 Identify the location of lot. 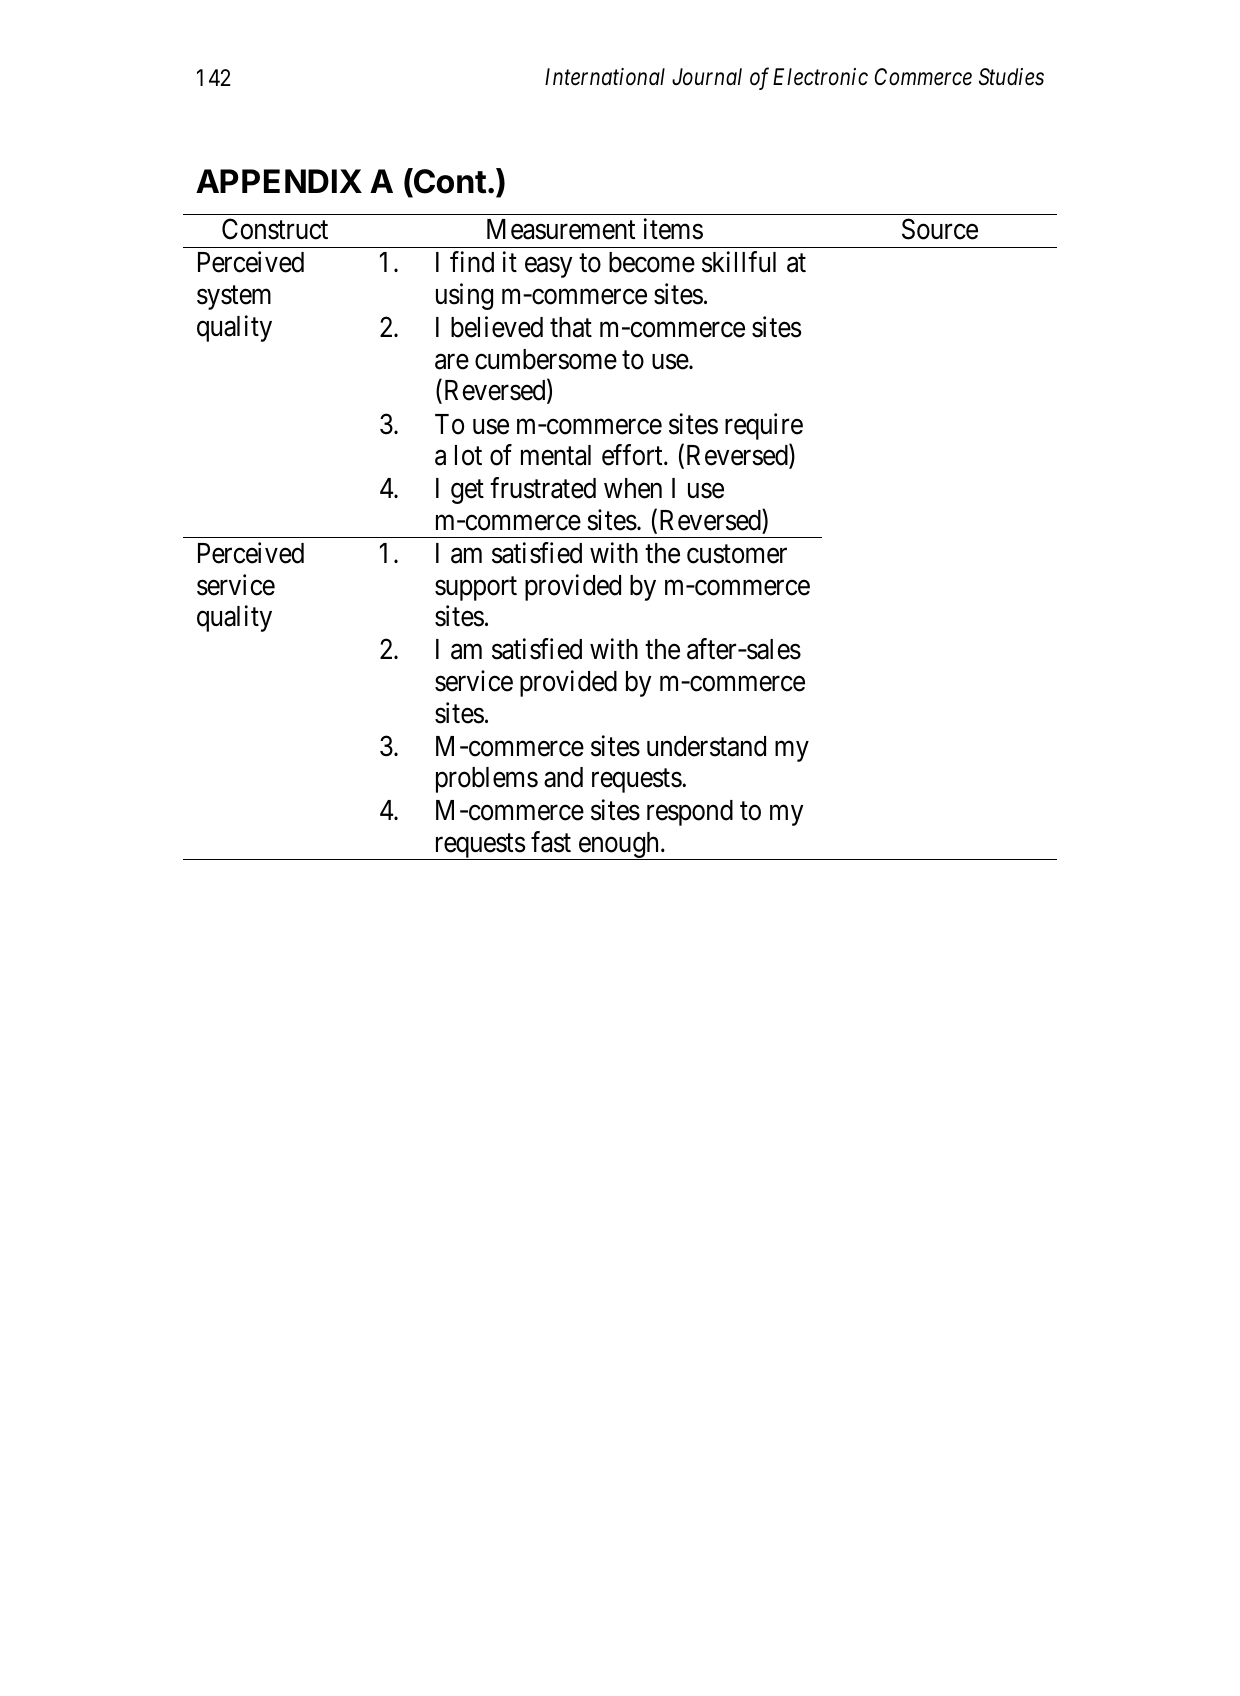
(468, 455).
